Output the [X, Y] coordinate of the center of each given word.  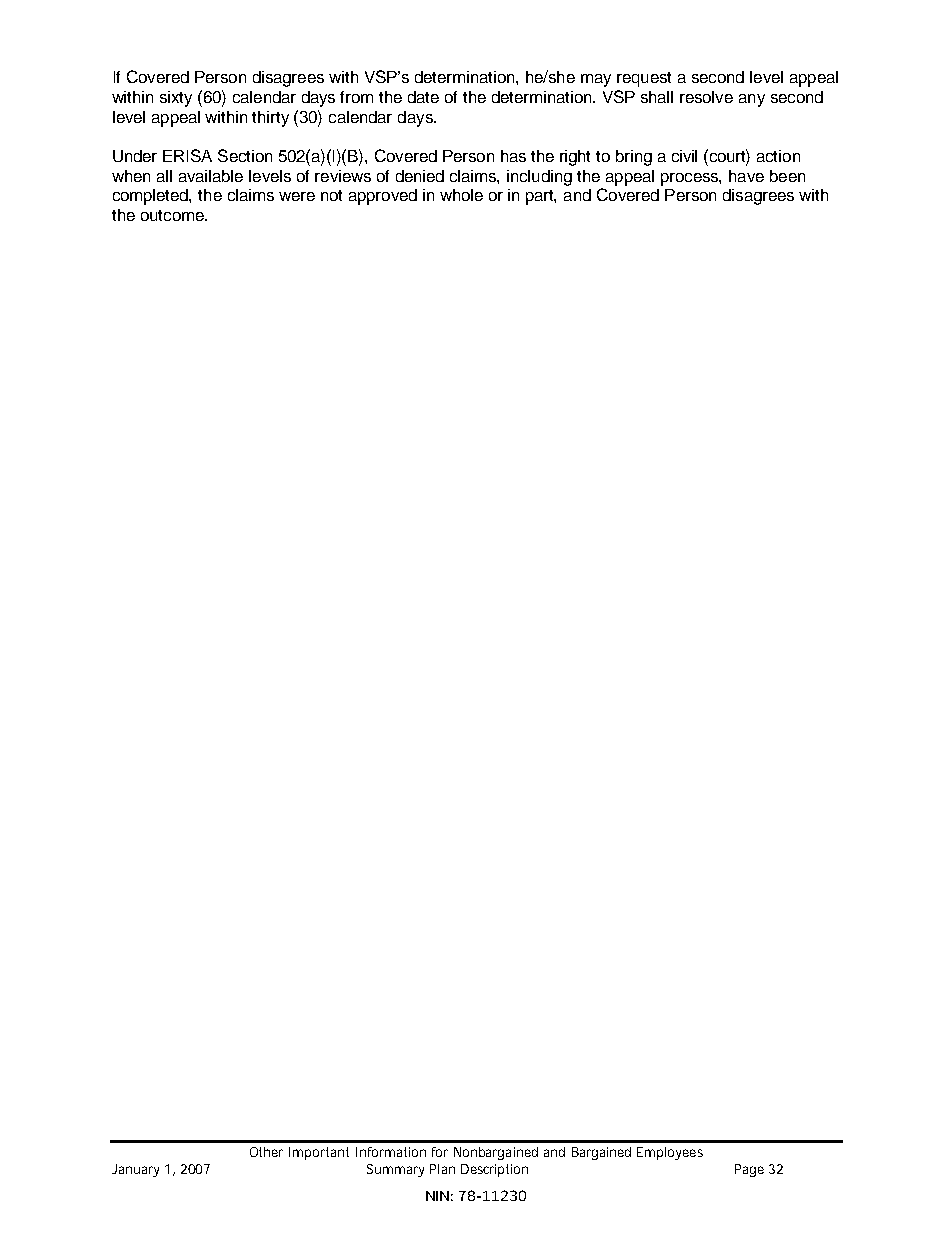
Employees [670, 1153]
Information [391, 1152]
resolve [706, 97]
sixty [176, 99]
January [135, 1170]
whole [461, 195]
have [746, 176]
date [423, 97]
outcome [173, 215]
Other [266, 1152]
